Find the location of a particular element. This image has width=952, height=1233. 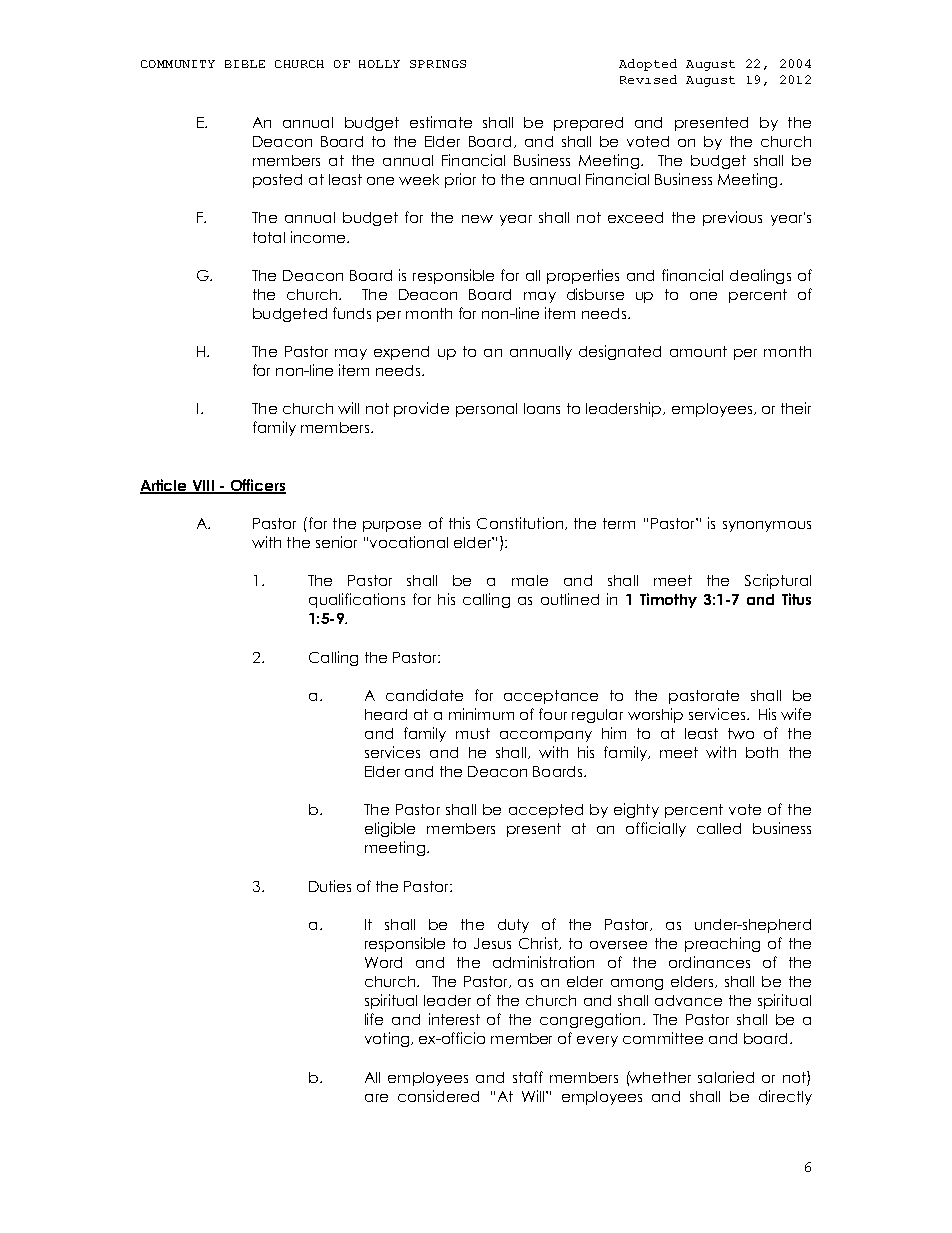

must is located at coordinates (473, 733).
